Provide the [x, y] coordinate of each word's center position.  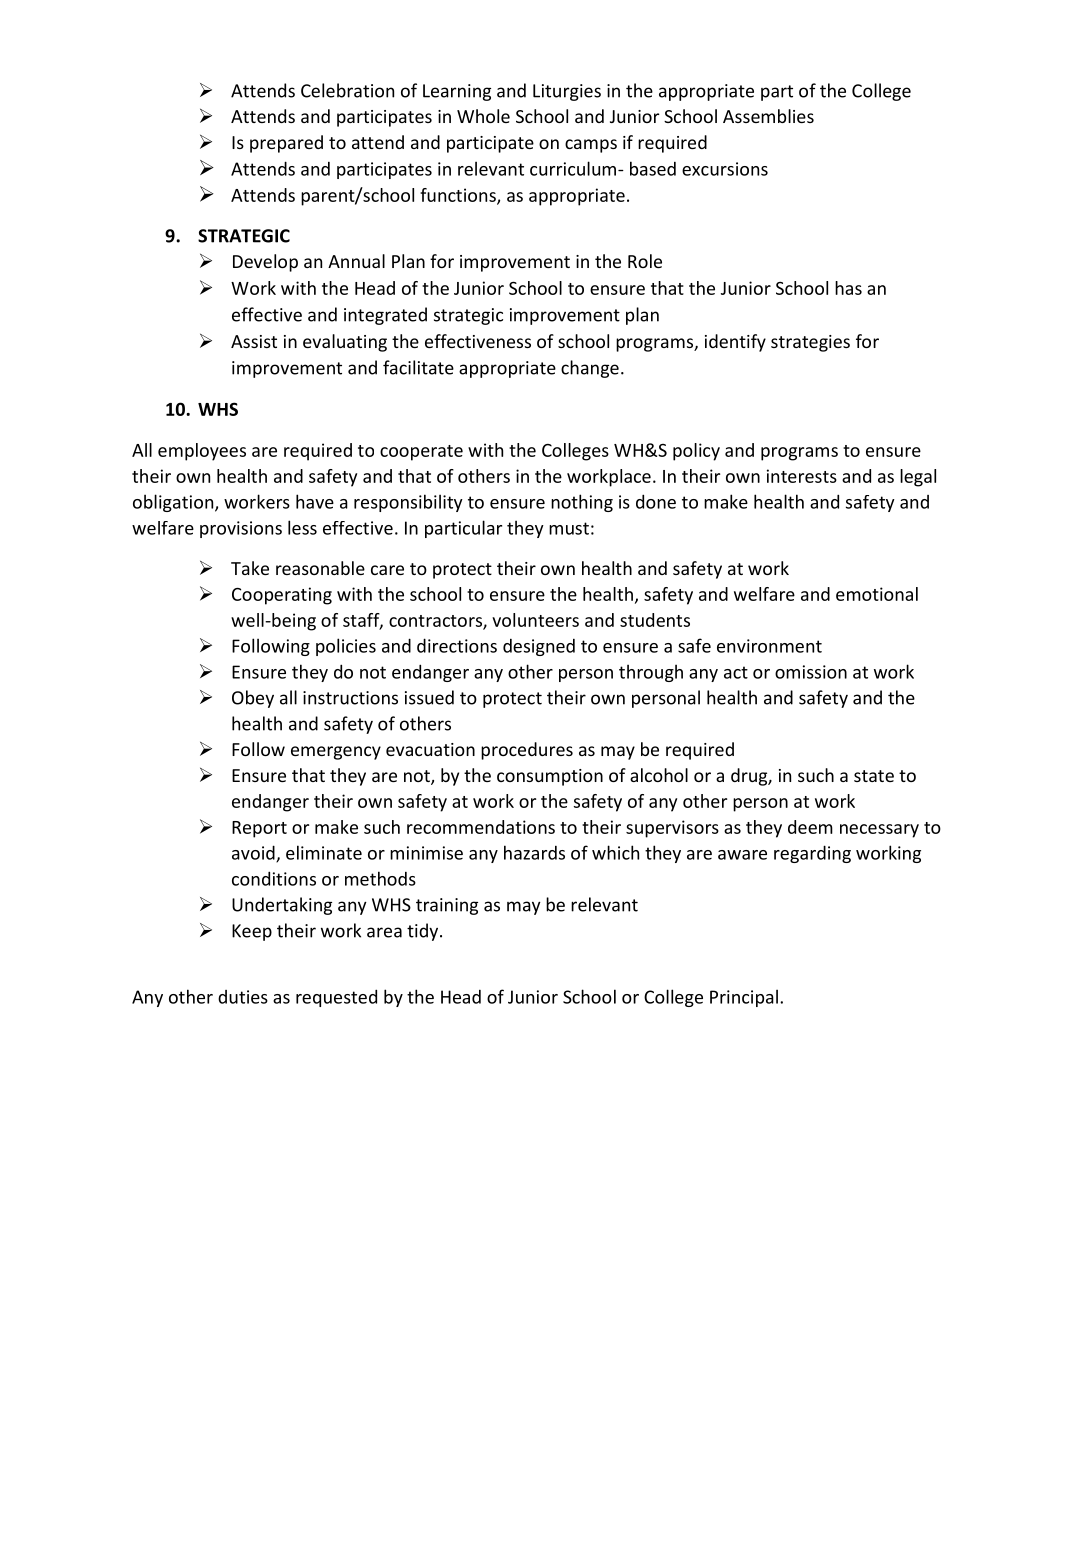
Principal [744, 998]
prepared [286, 144]
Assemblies [768, 116]
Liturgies [567, 92]
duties [243, 997]
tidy [424, 932]
